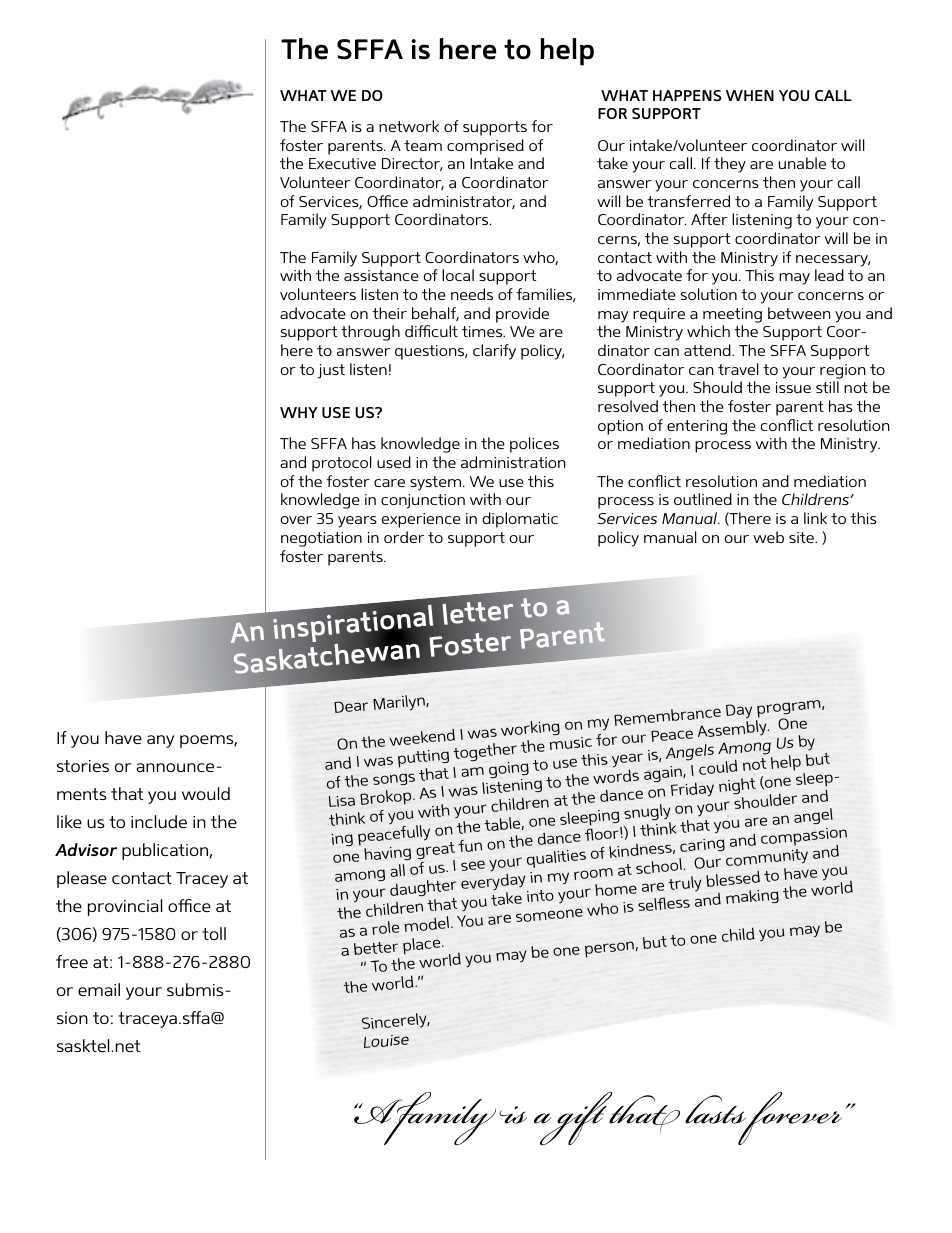  Describe the element at coordinates (750, 95) in the image. I see `WHEN` at that location.
